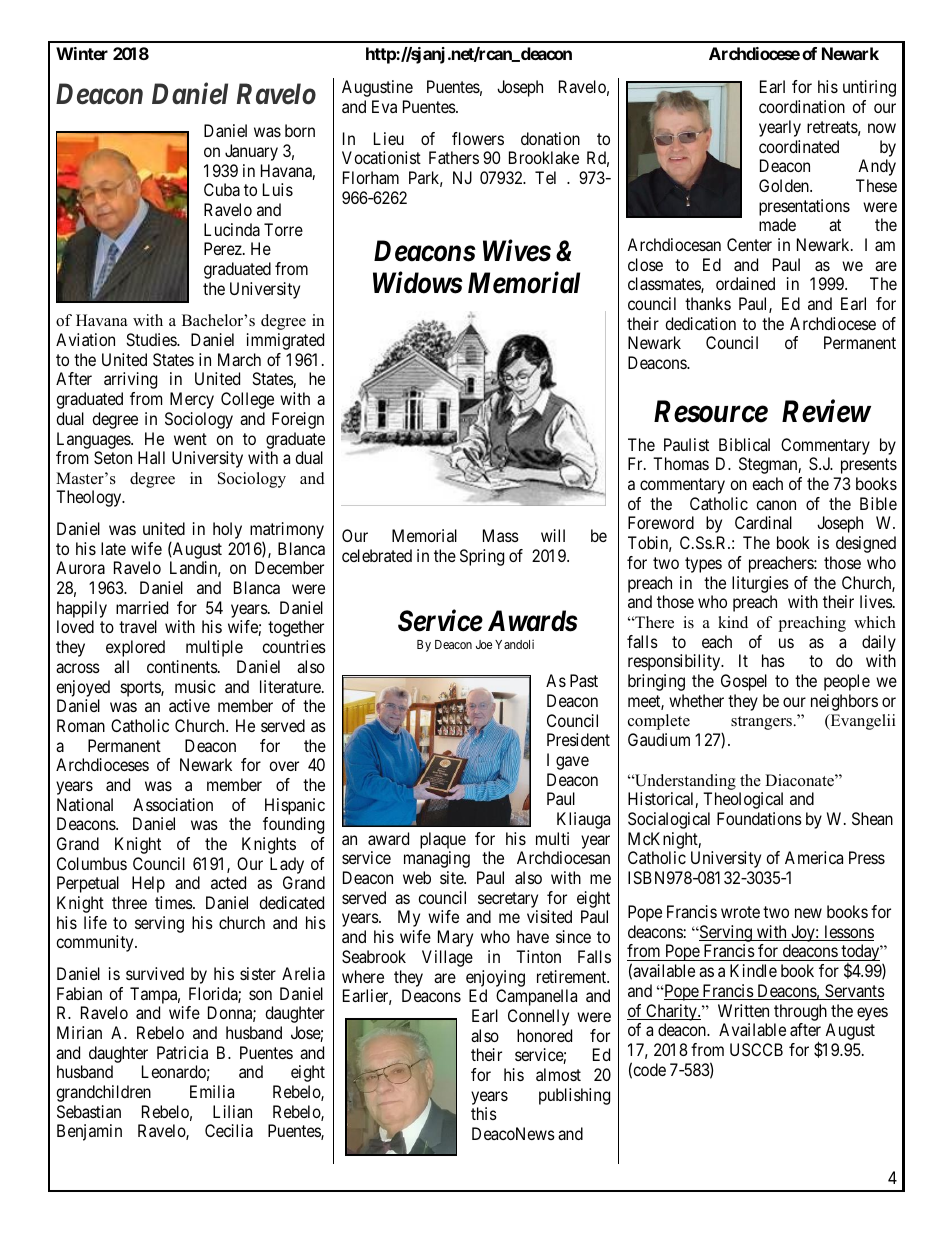  Describe the element at coordinates (212, 1091) in the screenshot. I see `Emilia` at that location.
